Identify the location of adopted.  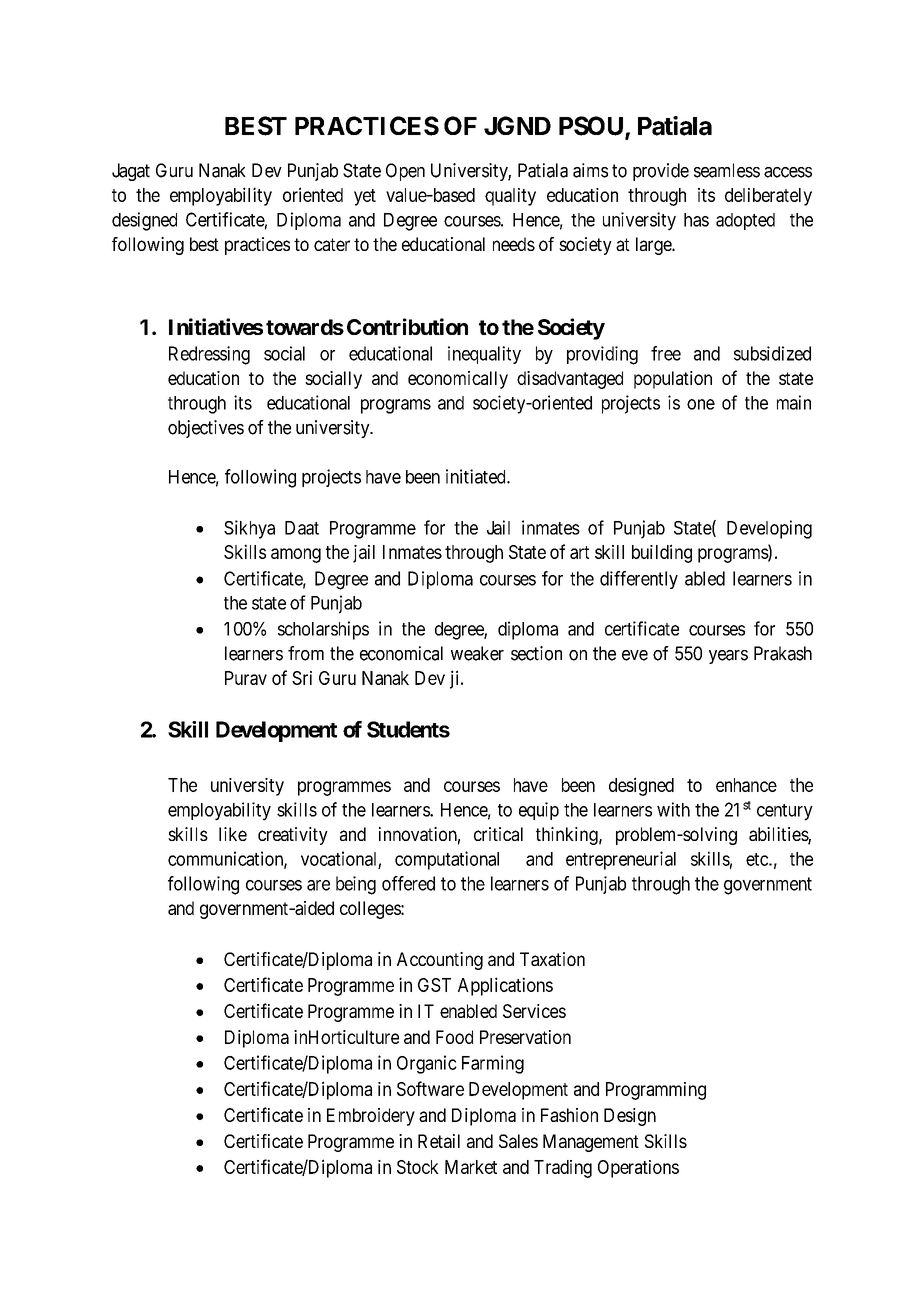
(745, 221).
